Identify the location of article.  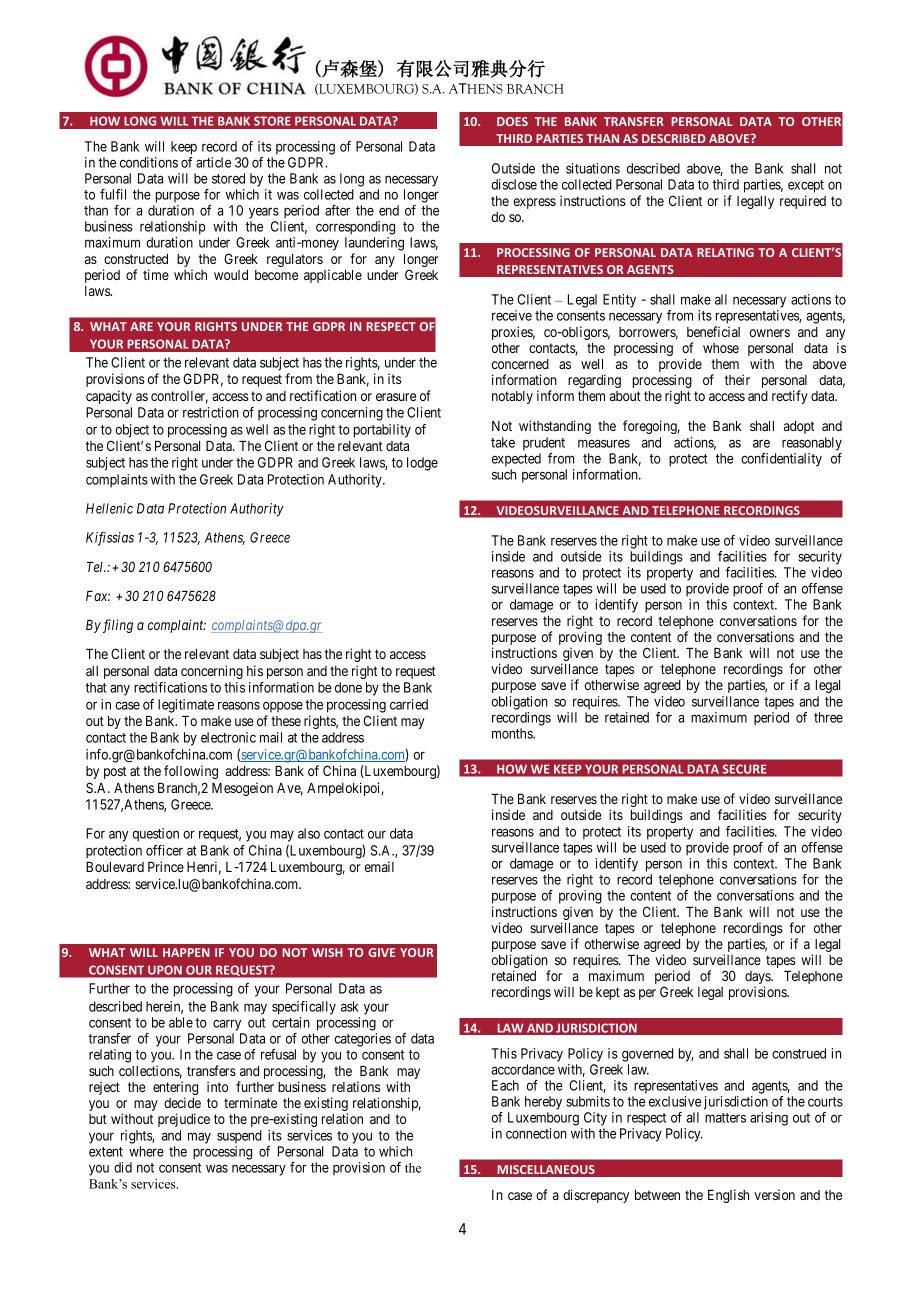
(213, 162).
